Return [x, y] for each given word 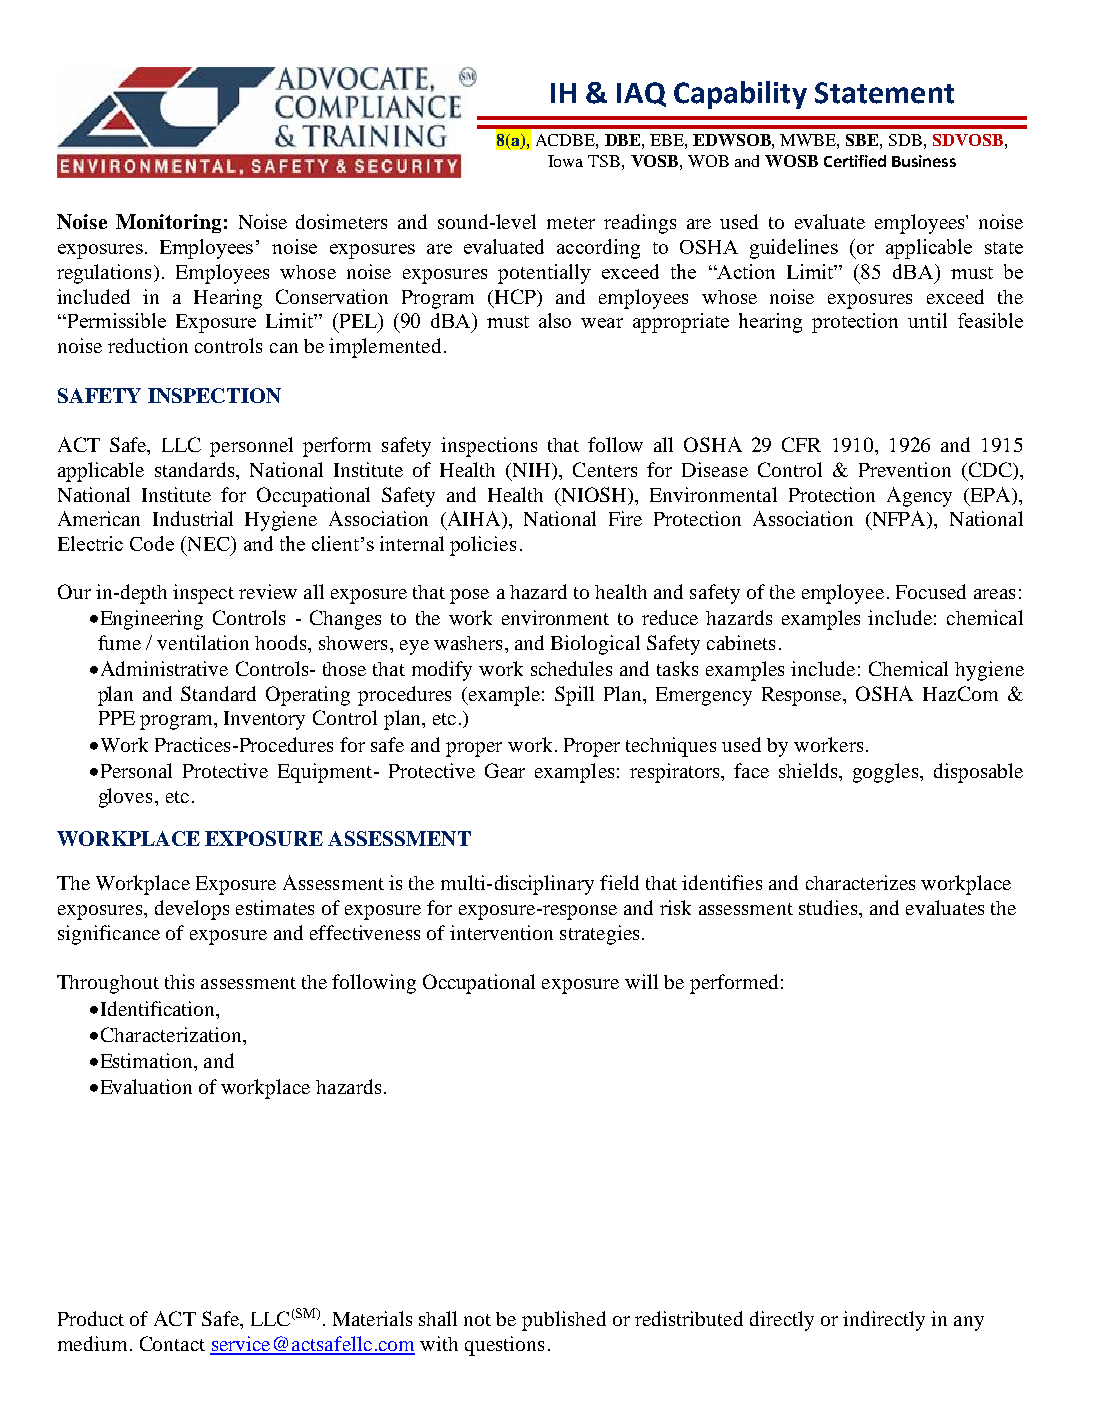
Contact [172, 1343]
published [564, 1321]
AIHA [476, 520]
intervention [501, 932]
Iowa [565, 161]
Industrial [193, 518]
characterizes [860, 882]
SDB [905, 140]
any [969, 1323]
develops [192, 910]
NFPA [899, 520]
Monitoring [168, 223]
